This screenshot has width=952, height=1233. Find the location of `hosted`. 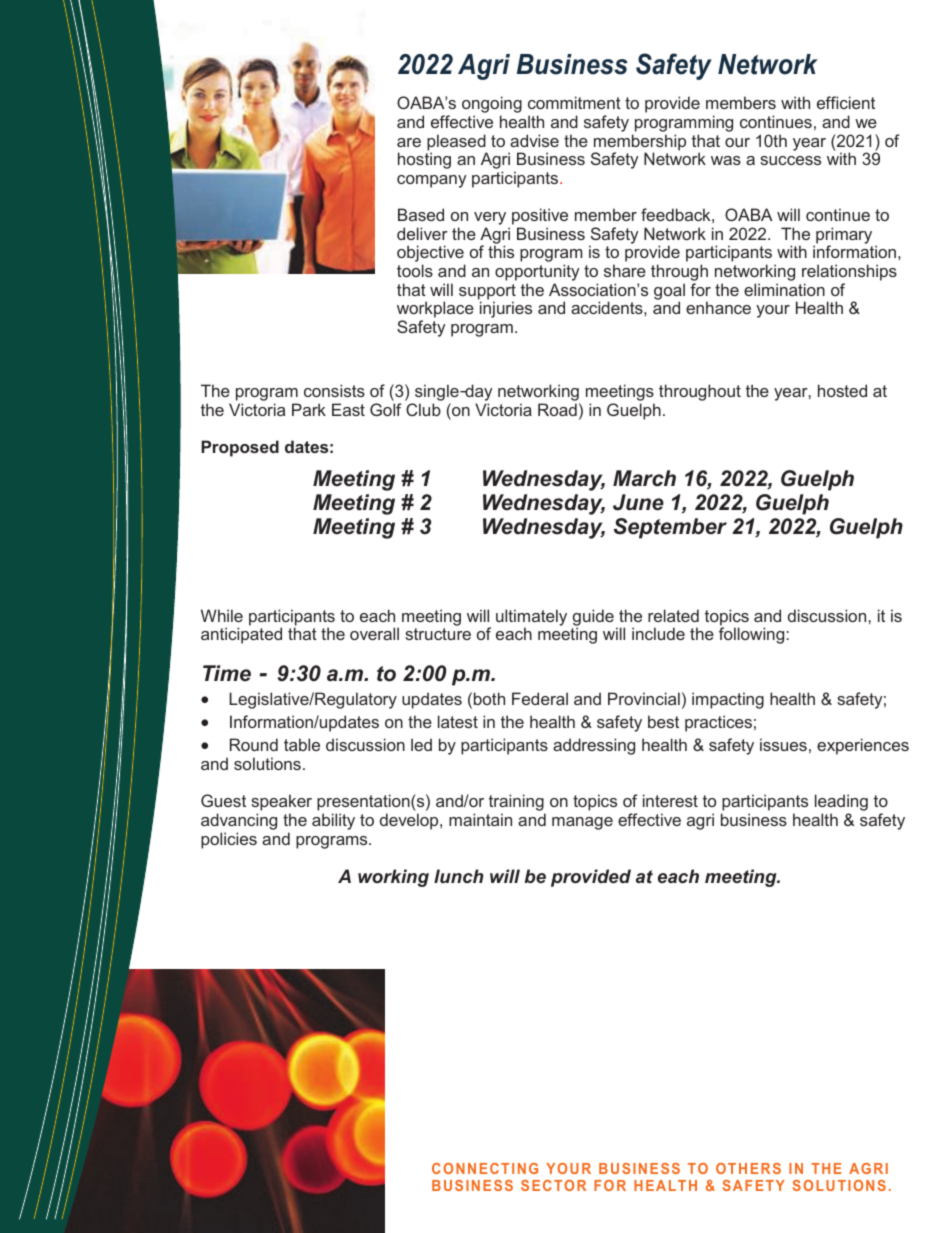

hosted is located at coordinates (842, 390).
